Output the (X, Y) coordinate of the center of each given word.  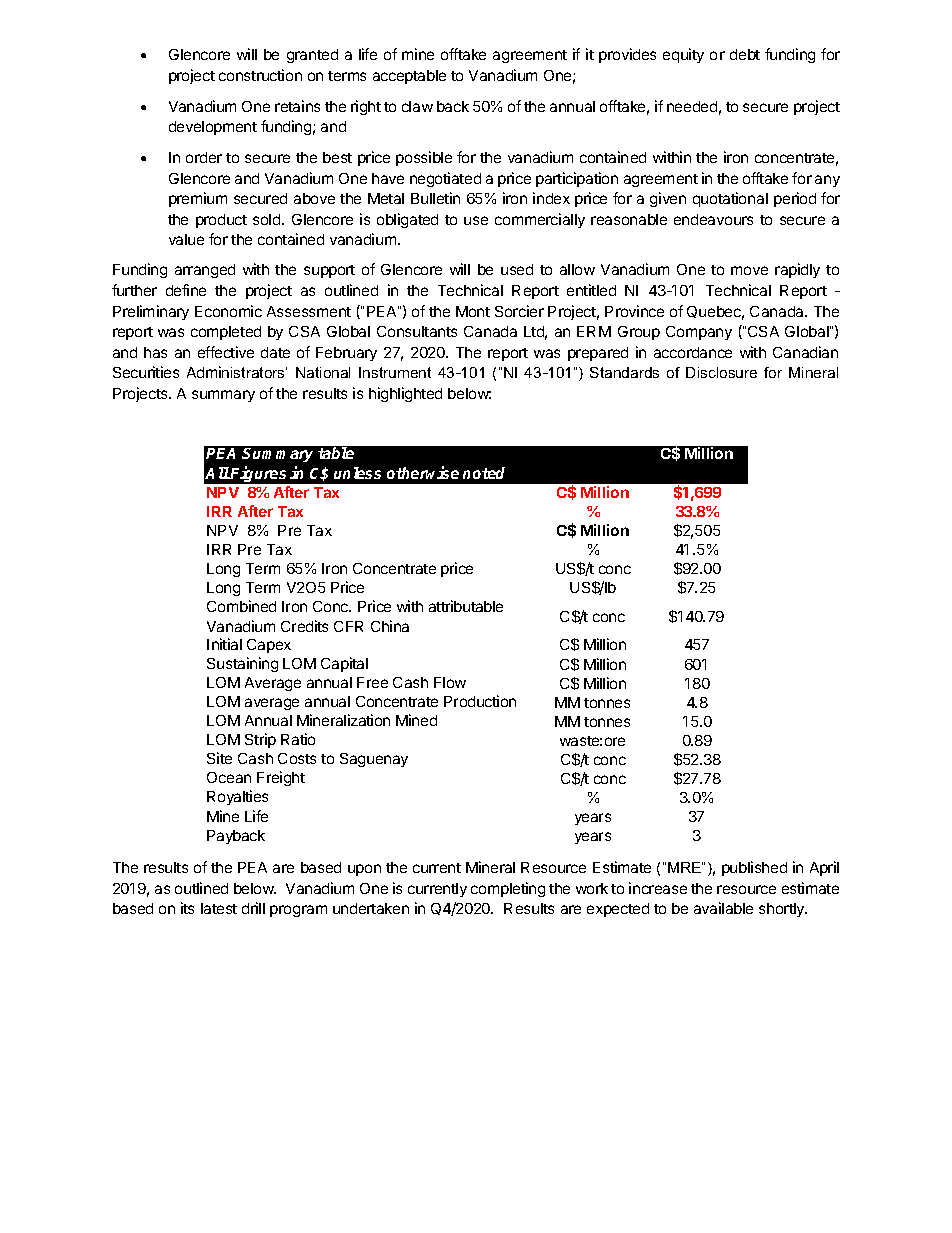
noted (484, 473)
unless (357, 473)
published (754, 868)
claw (417, 106)
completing (508, 889)
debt (745, 54)
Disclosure (721, 372)
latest (219, 908)
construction (260, 75)
